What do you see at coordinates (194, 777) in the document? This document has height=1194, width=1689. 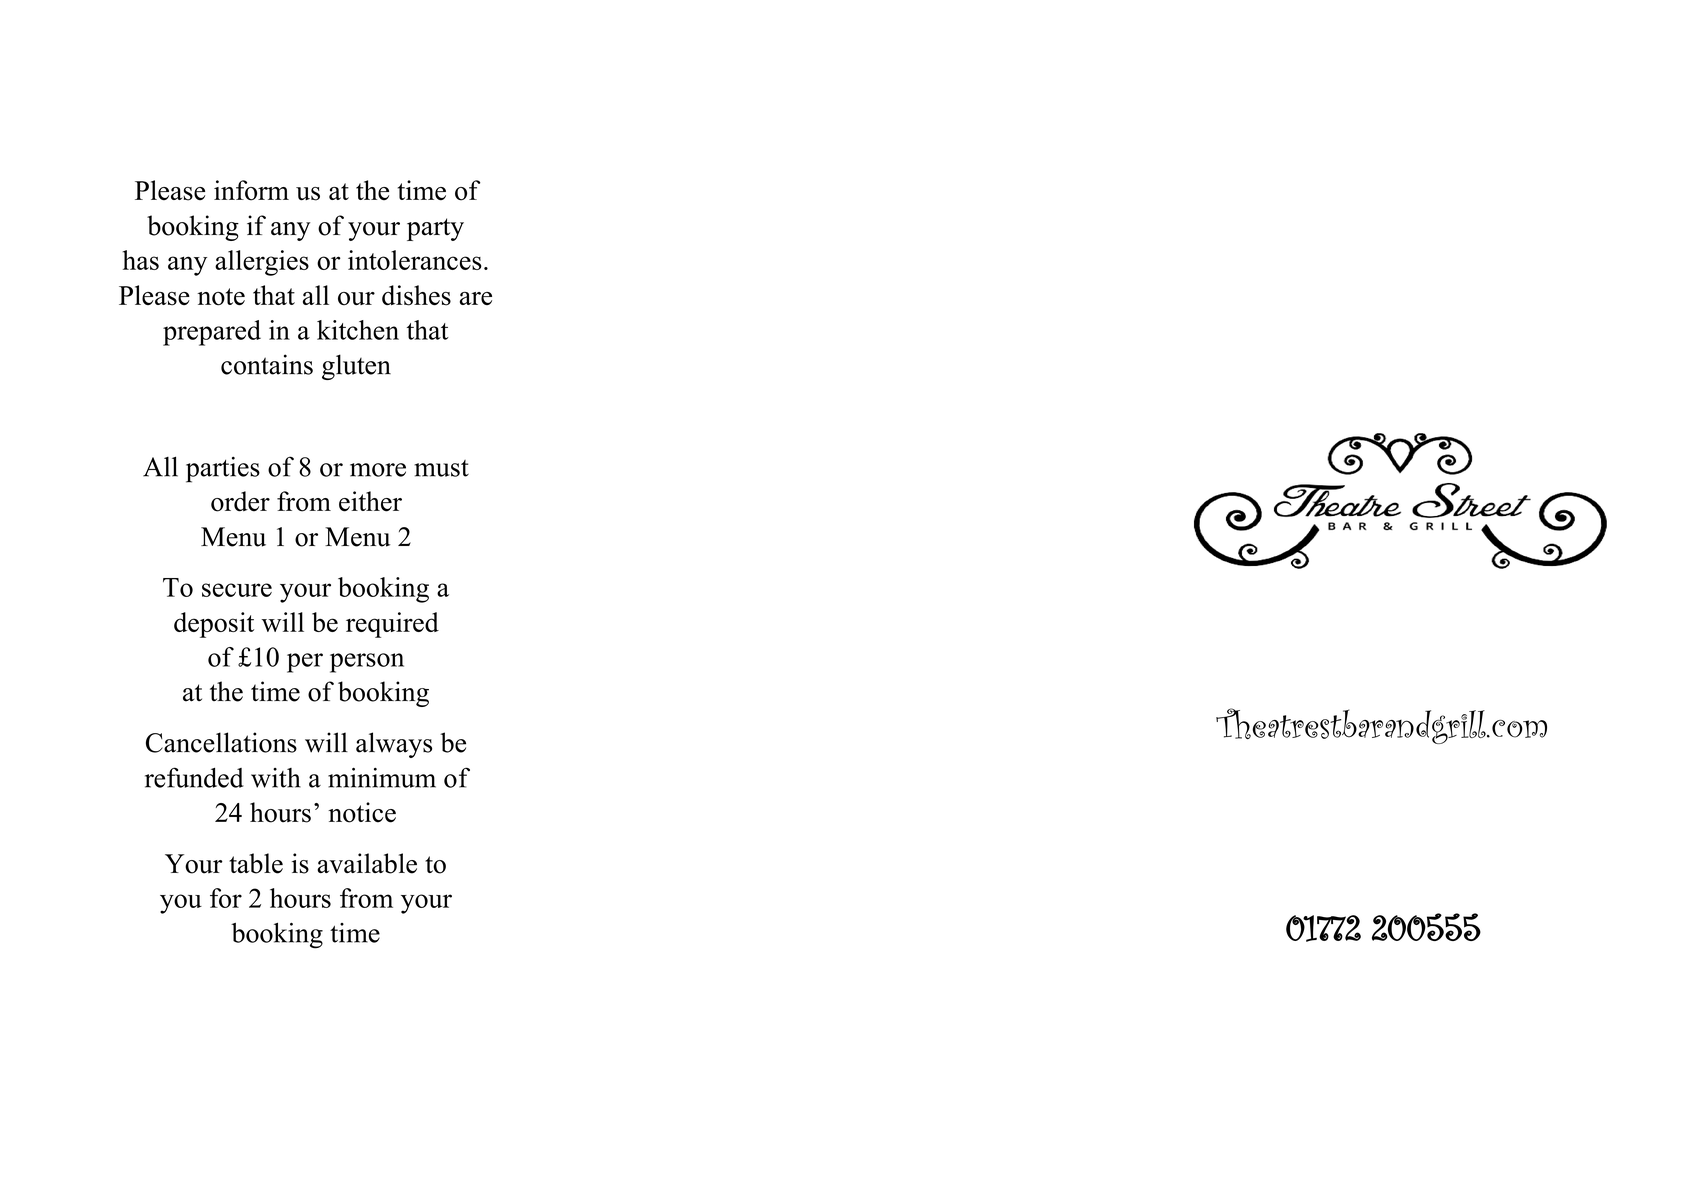 I see `refunded` at bounding box center [194, 777].
